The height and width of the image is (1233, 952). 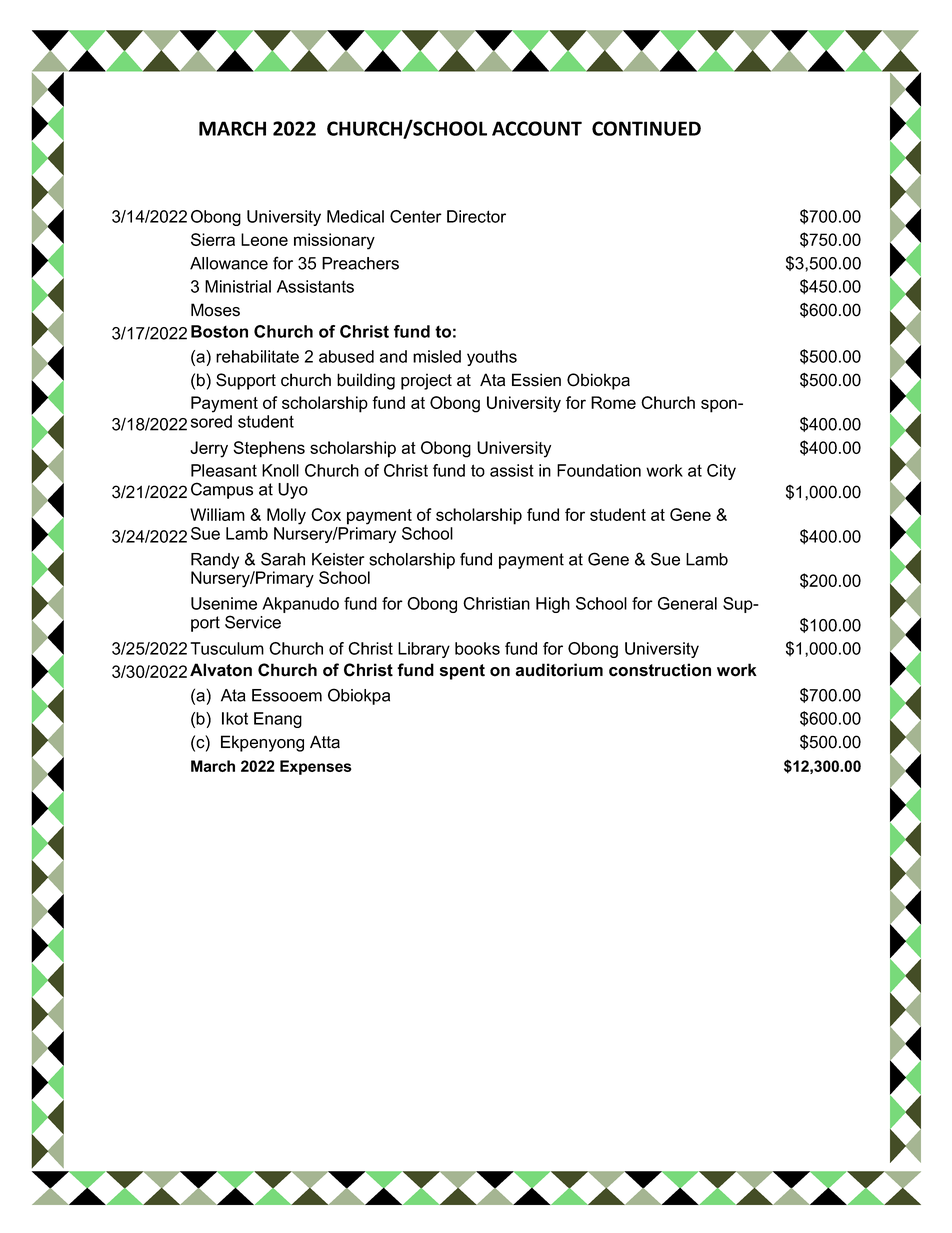 What do you see at coordinates (215, 310) in the image?
I see `Moses` at bounding box center [215, 310].
